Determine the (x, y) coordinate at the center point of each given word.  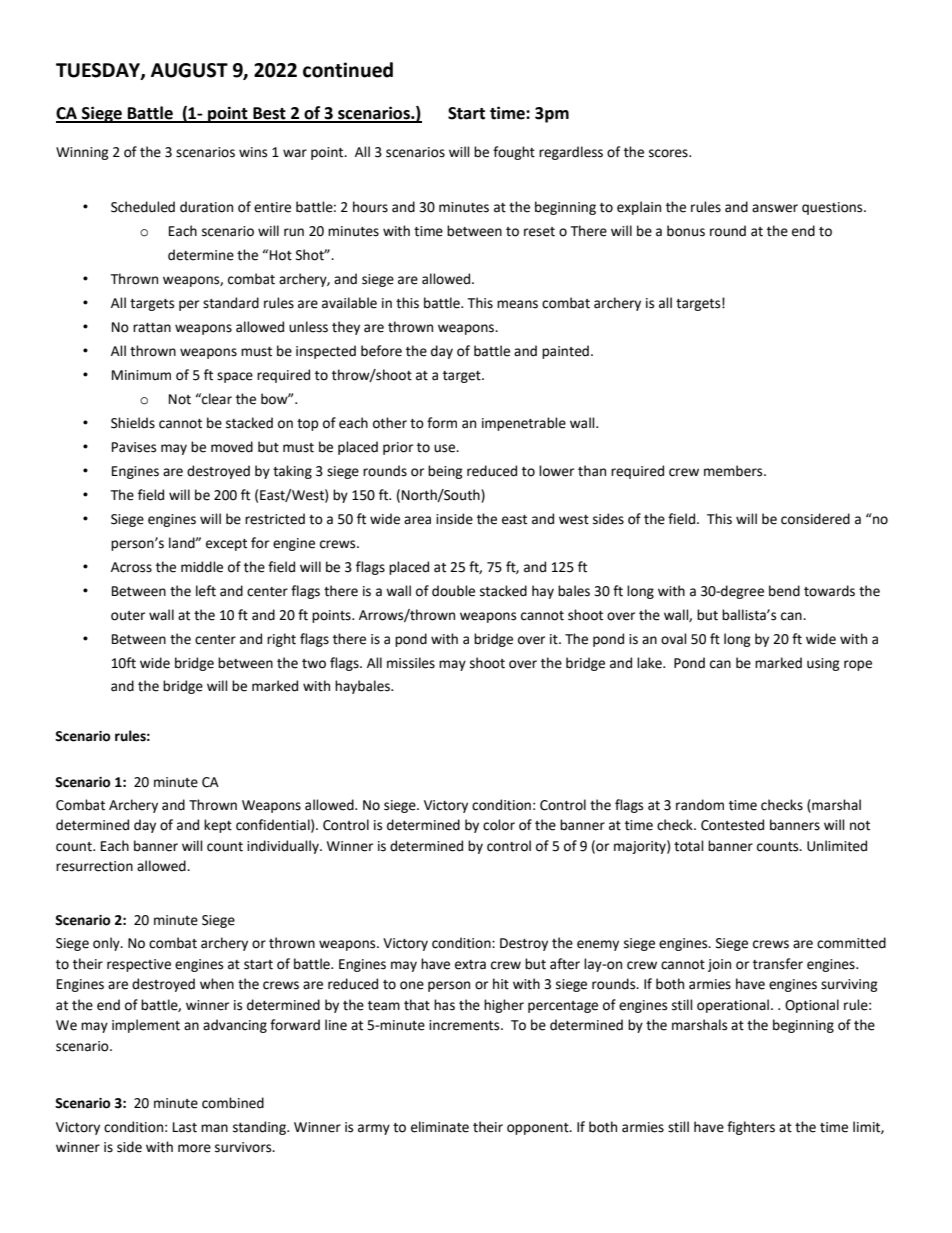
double (453, 591)
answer (775, 208)
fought (514, 153)
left (206, 591)
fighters (751, 1128)
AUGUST (189, 70)
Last (185, 1127)
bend (784, 591)
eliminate (440, 1127)
